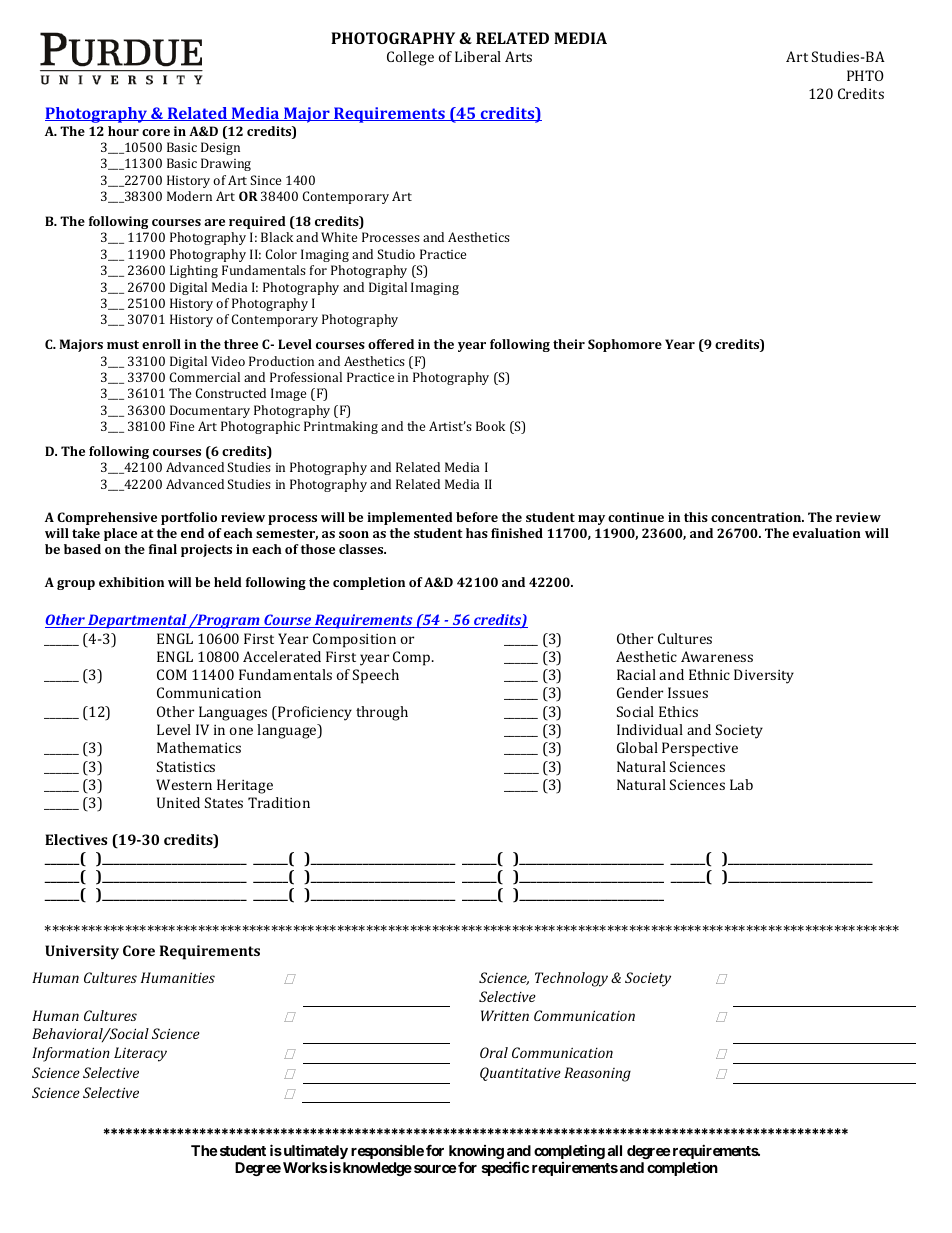 The width and height of the document is (952, 1233). What do you see at coordinates (478, 56) in the document?
I see `Liberal` at bounding box center [478, 56].
